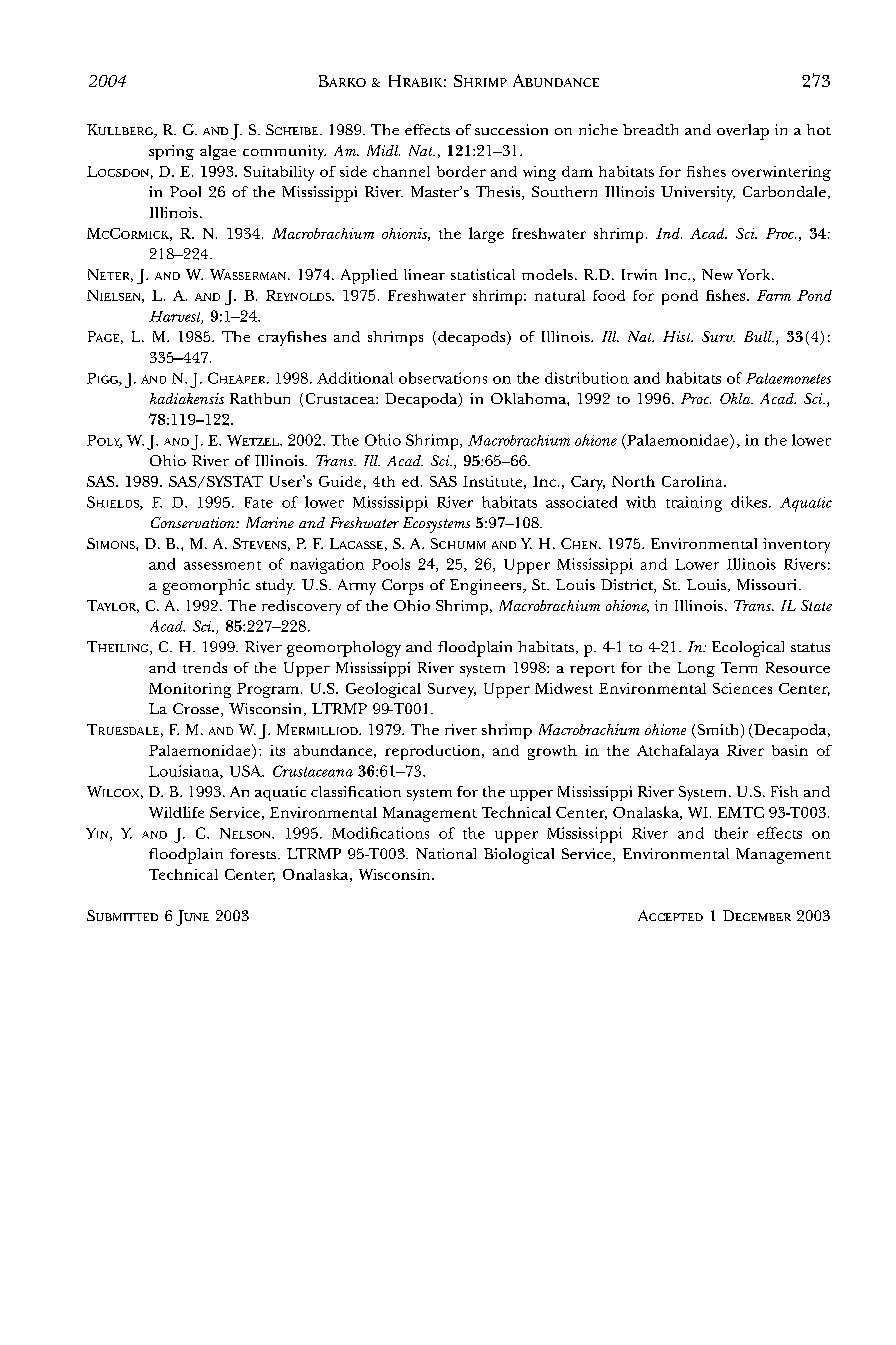  I want to click on Rathbun, so click(260, 398).
